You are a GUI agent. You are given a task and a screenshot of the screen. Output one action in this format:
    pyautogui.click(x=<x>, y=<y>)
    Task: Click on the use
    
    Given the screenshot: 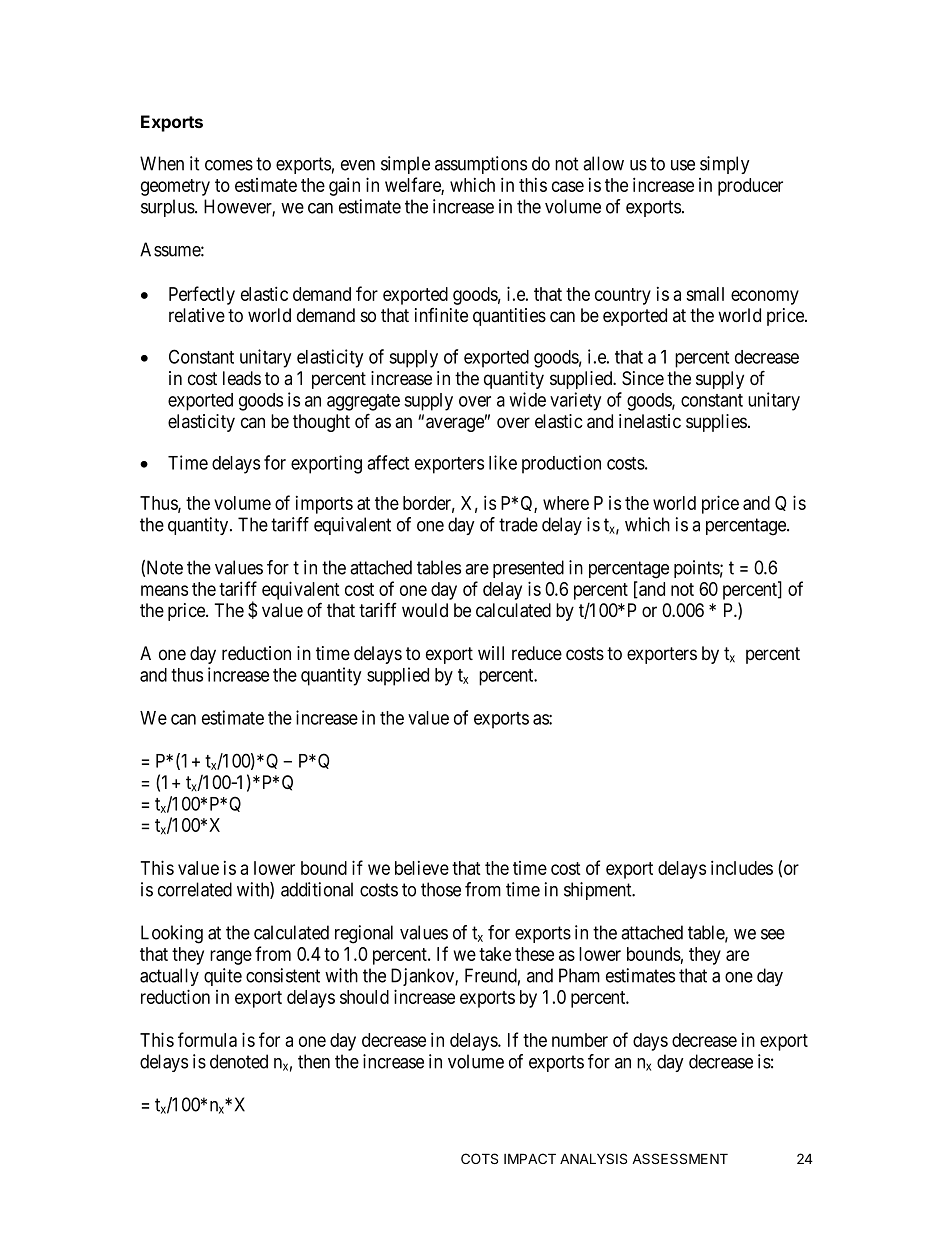 What is the action you would take?
    pyautogui.click(x=683, y=165)
